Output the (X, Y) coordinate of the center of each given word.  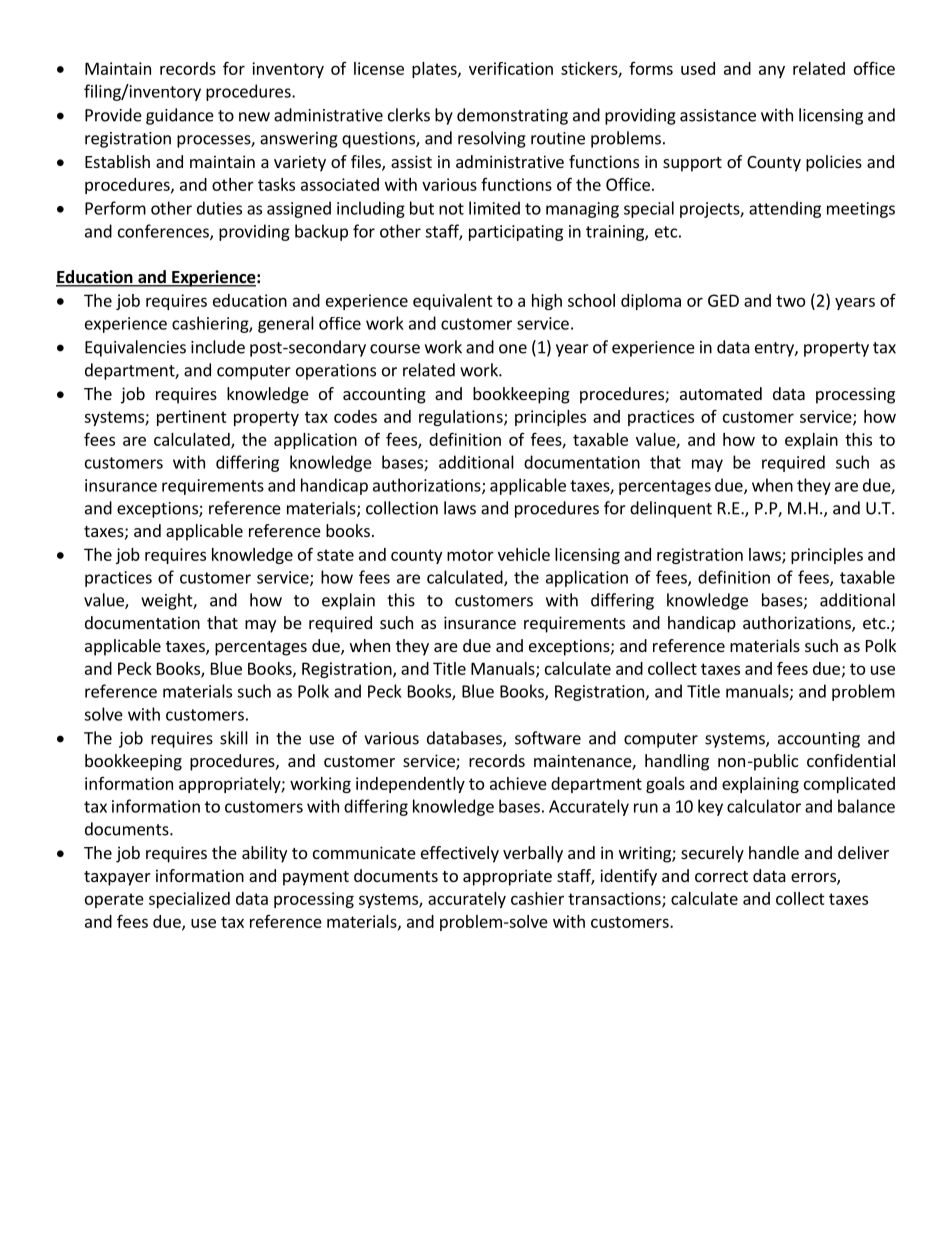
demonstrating (512, 116)
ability (264, 854)
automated (721, 393)
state (335, 555)
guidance (180, 116)
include (218, 347)
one (513, 349)
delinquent (671, 509)
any (772, 71)
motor (470, 555)
